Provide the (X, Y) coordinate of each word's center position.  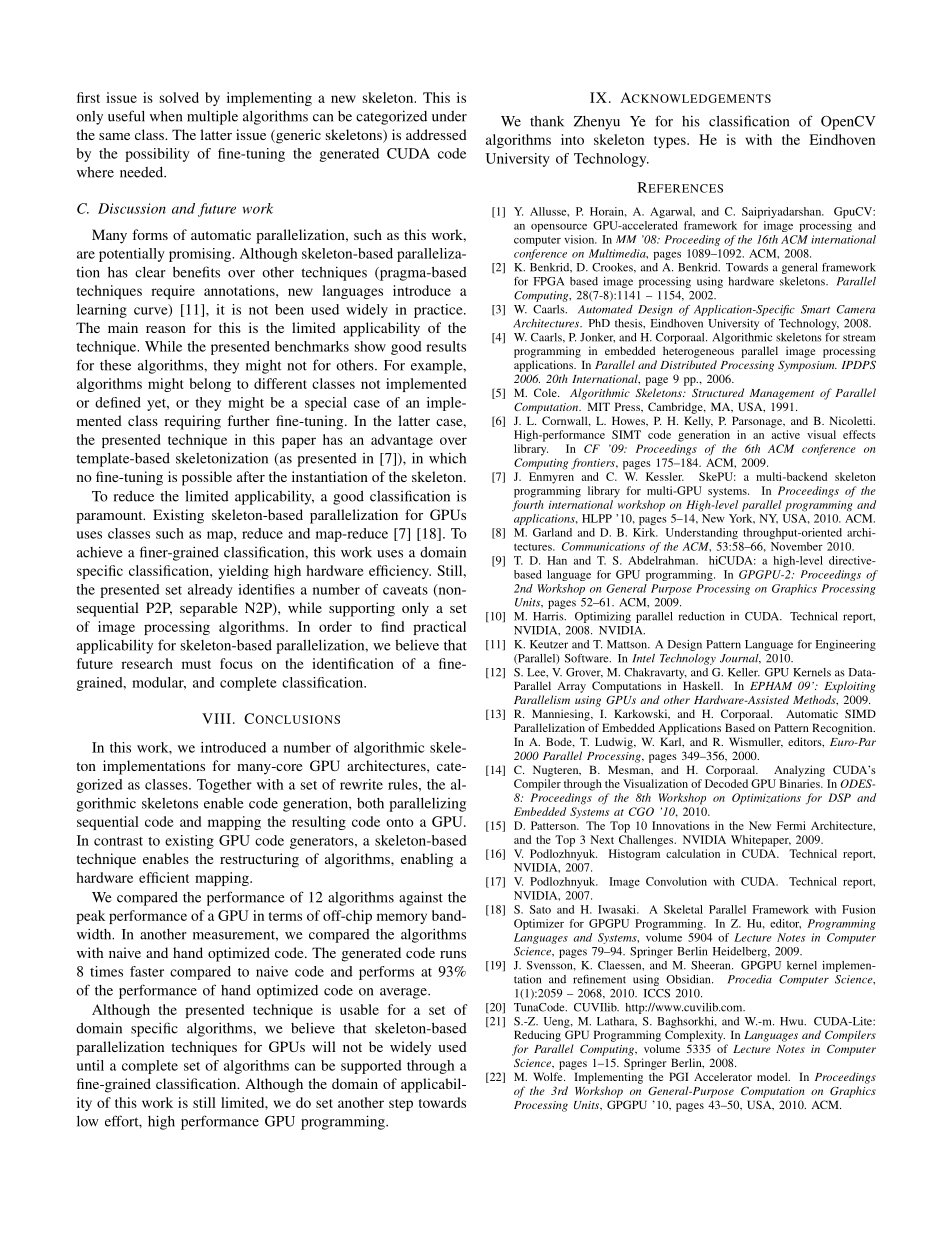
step (401, 1105)
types (671, 142)
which (447, 458)
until (90, 1065)
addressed (436, 134)
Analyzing (799, 771)
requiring (192, 422)
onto (400, 822)
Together (224, 786)
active (785, 434)
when (166, 116)
